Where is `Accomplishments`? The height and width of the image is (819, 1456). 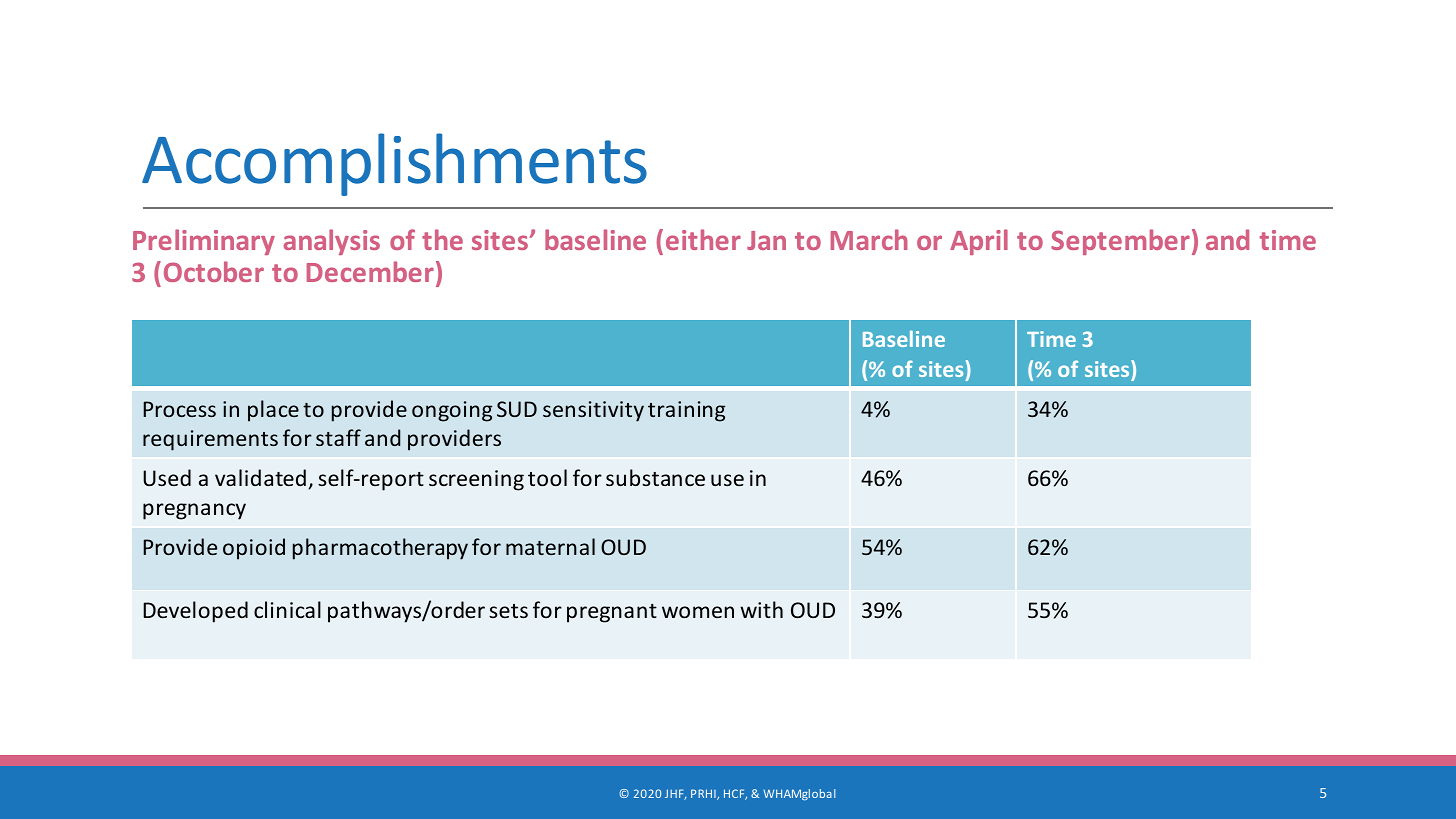
Accomplishments is located at coordinates (394, 164).
